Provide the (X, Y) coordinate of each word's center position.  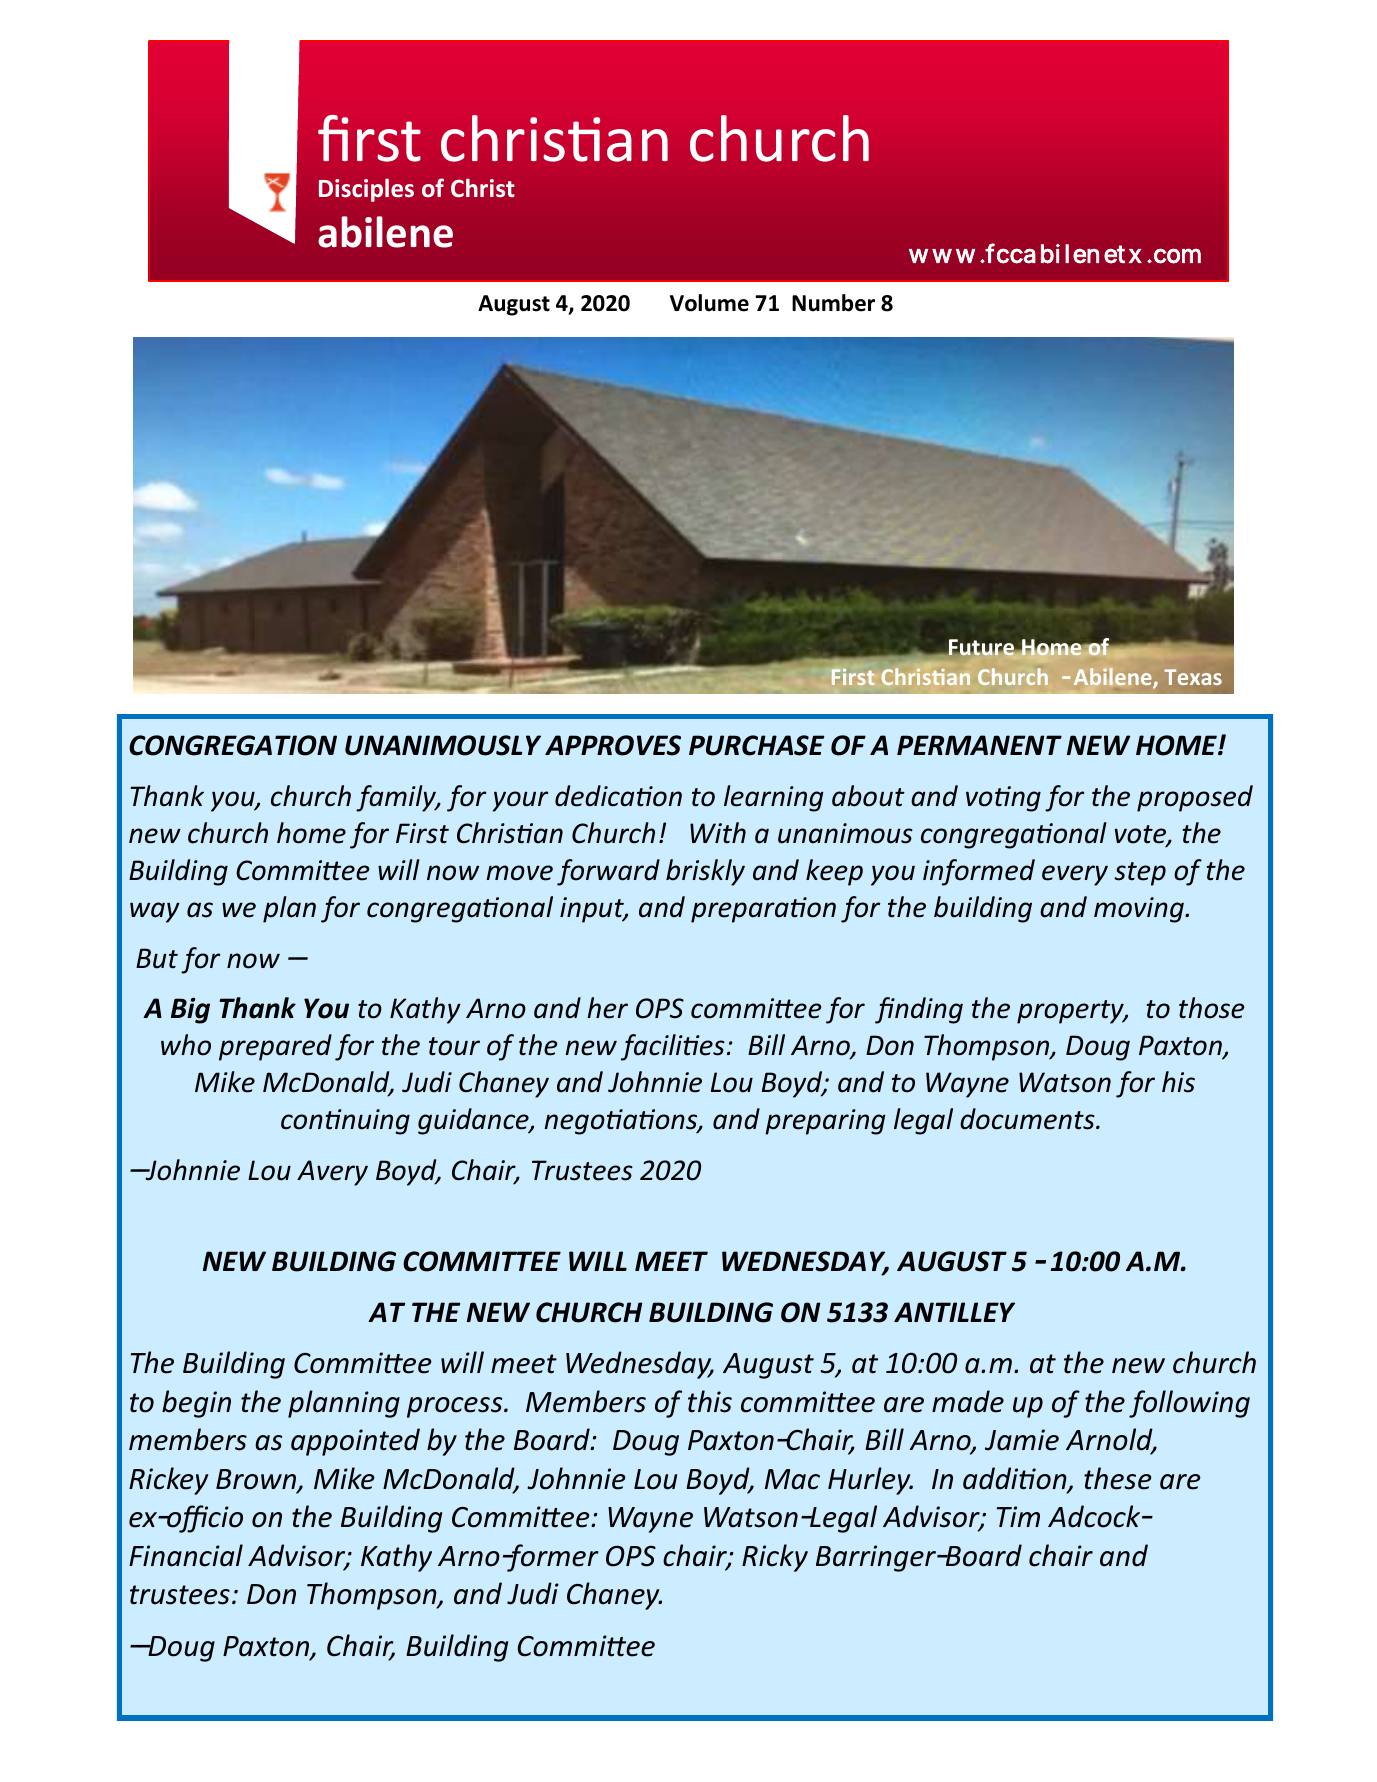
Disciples (366, 190)
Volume (709, 303)
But (157, 958)
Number (833, 303)
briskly (705, 872)
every (1075, 875)
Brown (257, 1480)
